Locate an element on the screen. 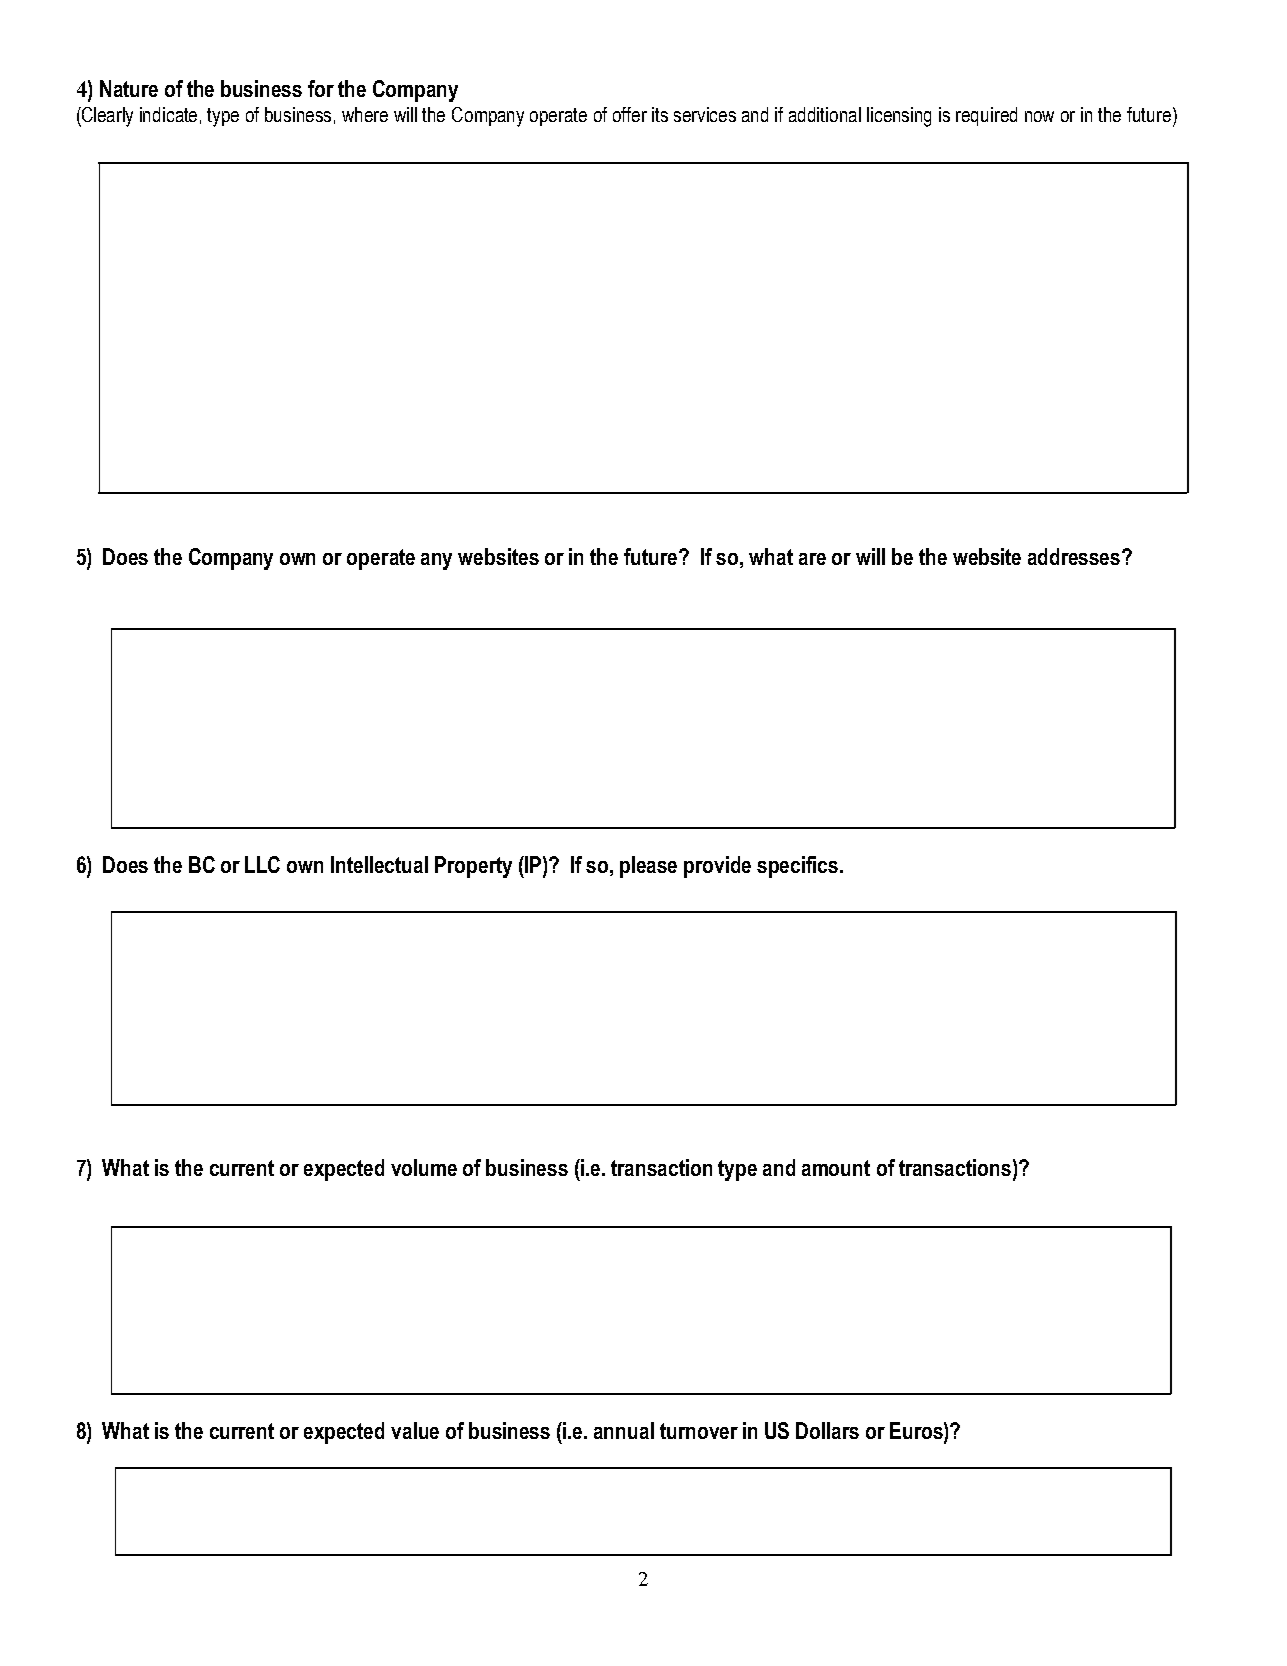 The width and height of the screenshot is (1287, 1666). Nature is located at coordinates (129, 88).
